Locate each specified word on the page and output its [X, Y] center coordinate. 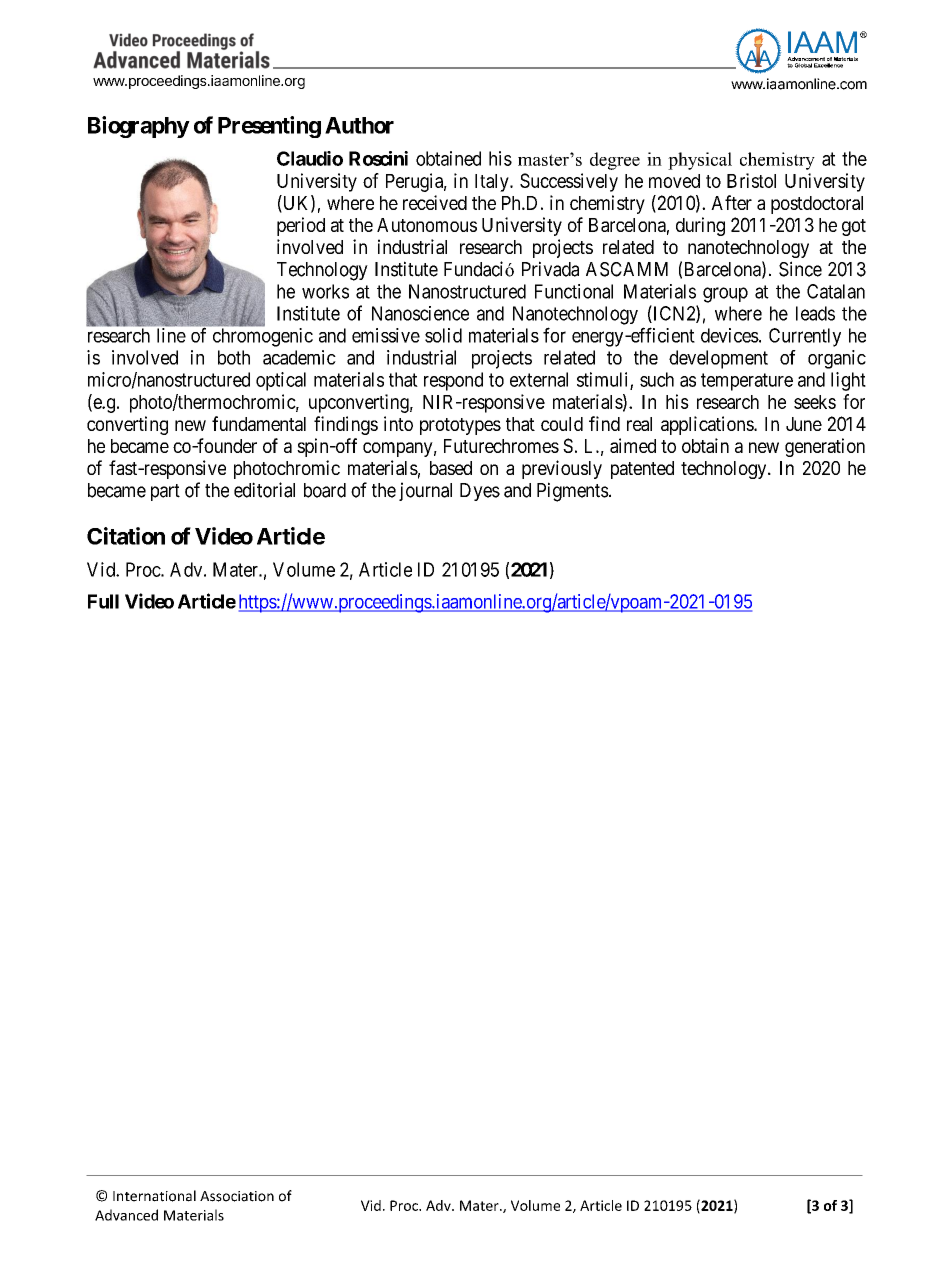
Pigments [573, 492]
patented [642, 470]
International [154, 1196]
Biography [139, 127]
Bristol [751, 180]
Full [103, 601]
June [804, 424]
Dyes [480, 492]
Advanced [126, 1215]
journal [425, 491]
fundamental [259, 423]
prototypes [460, 426]
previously [562, 469]
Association [237, 1196]
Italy [493, 183]
